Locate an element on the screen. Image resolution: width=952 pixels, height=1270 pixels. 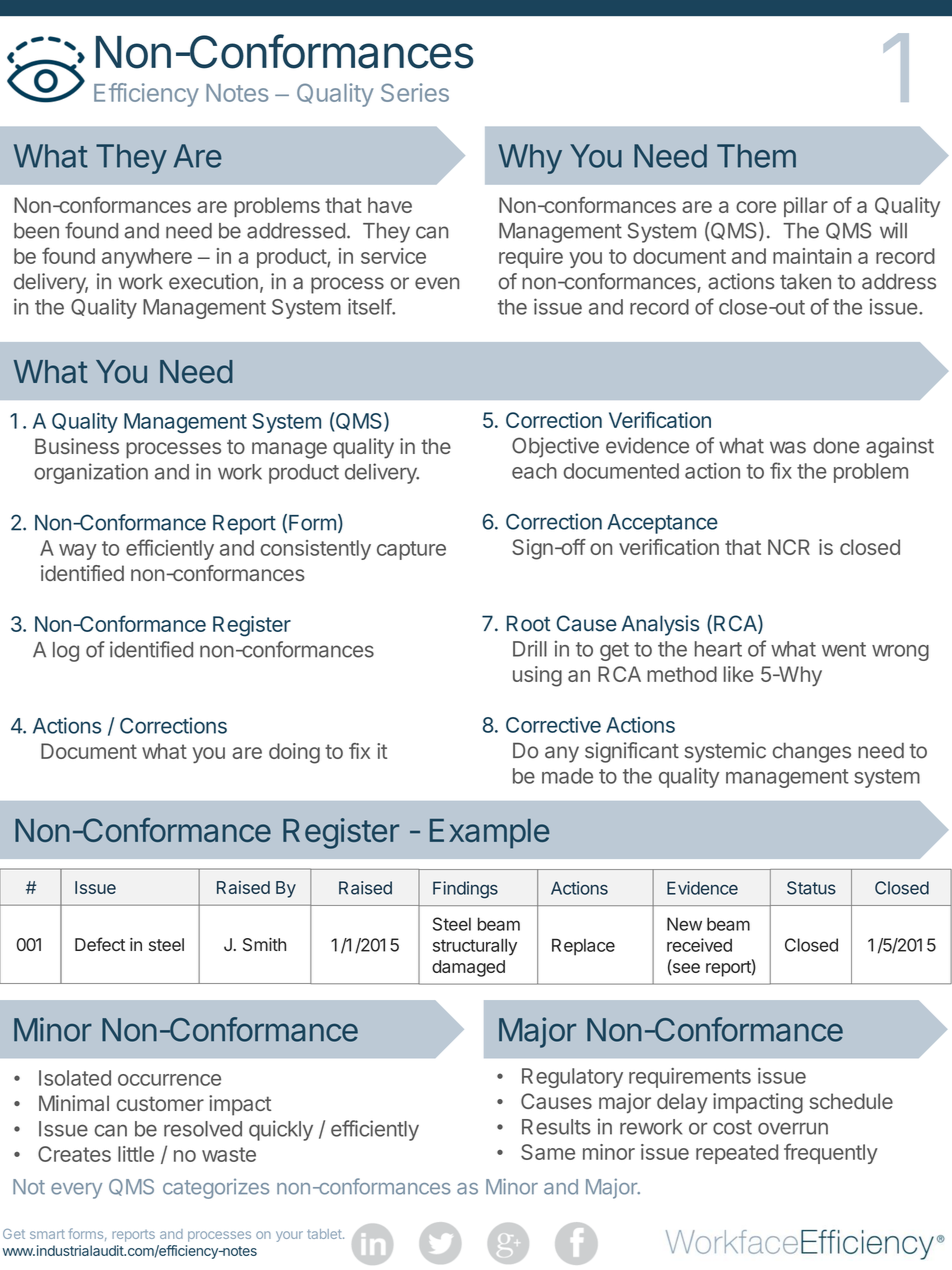
went is located at coordinates (844, 649).
